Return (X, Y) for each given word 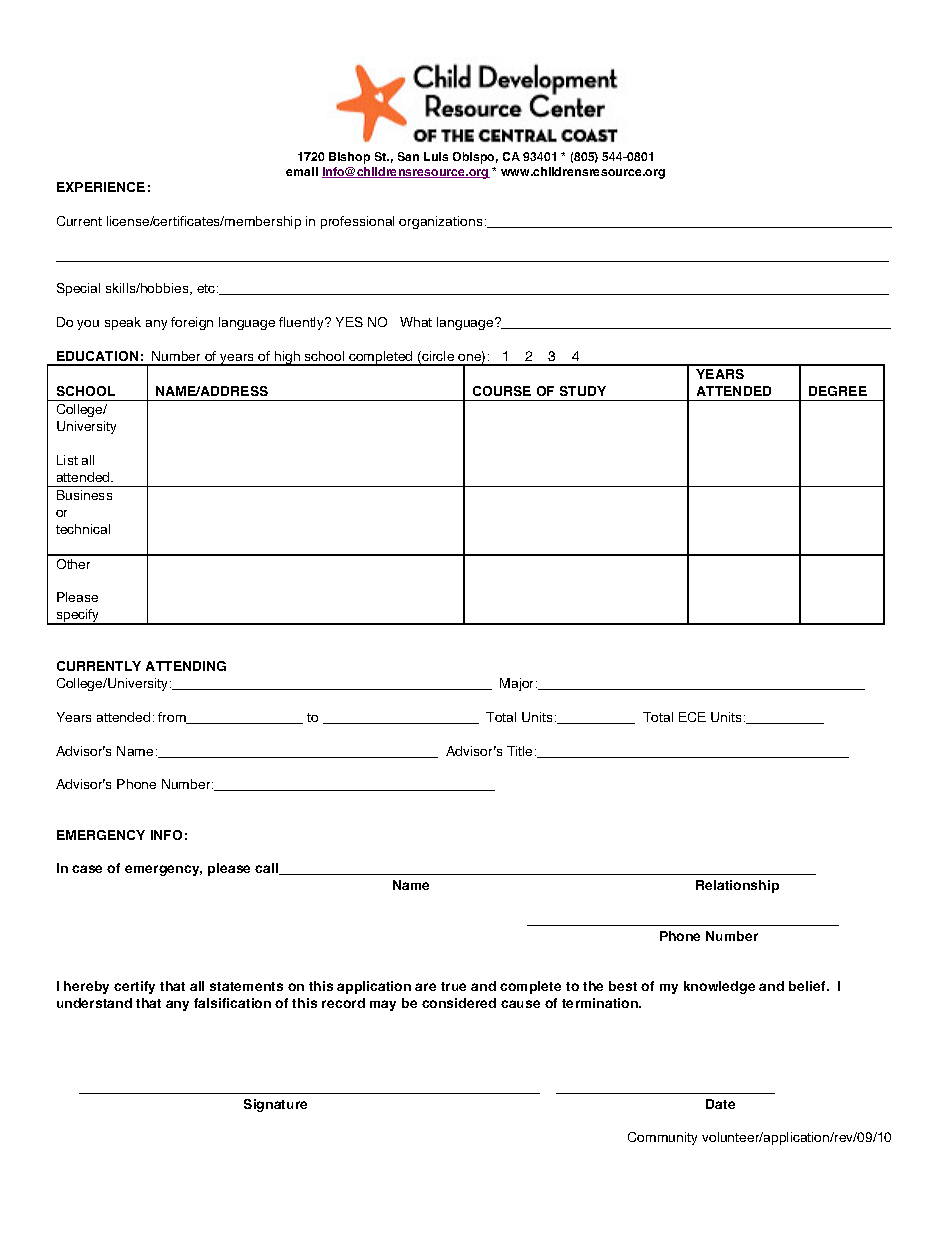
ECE (692, 717)
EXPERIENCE (101, 187)
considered (459, 1003)
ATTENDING (186, 666)
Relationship (737, 886)
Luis (436, 156)
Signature (275, 1105)
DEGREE (838, 391)
